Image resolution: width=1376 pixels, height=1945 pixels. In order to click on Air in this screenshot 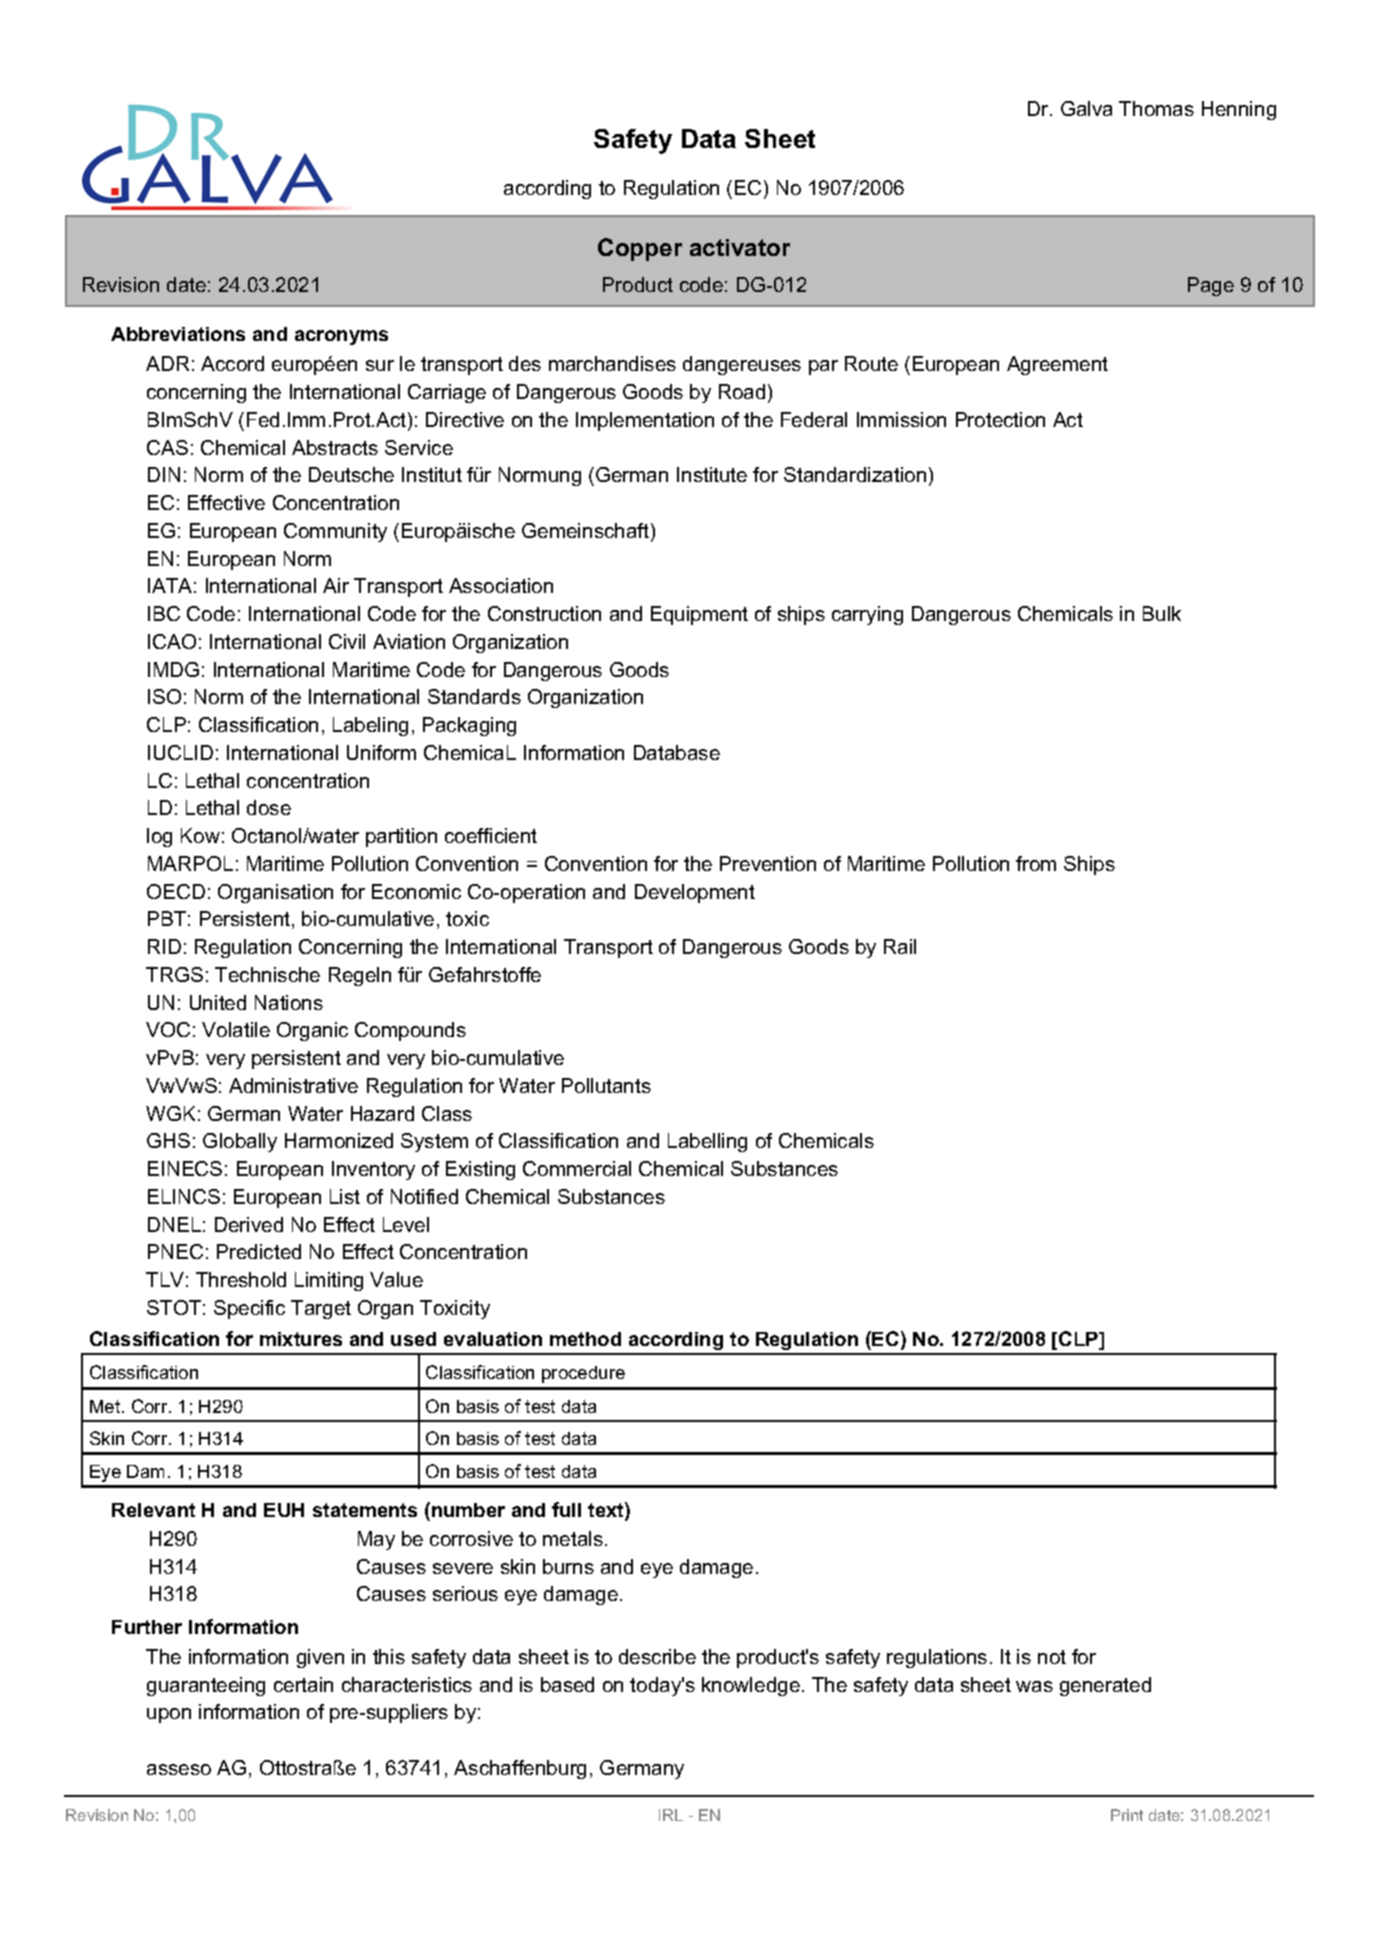, I will do `click(336, 585)`.
